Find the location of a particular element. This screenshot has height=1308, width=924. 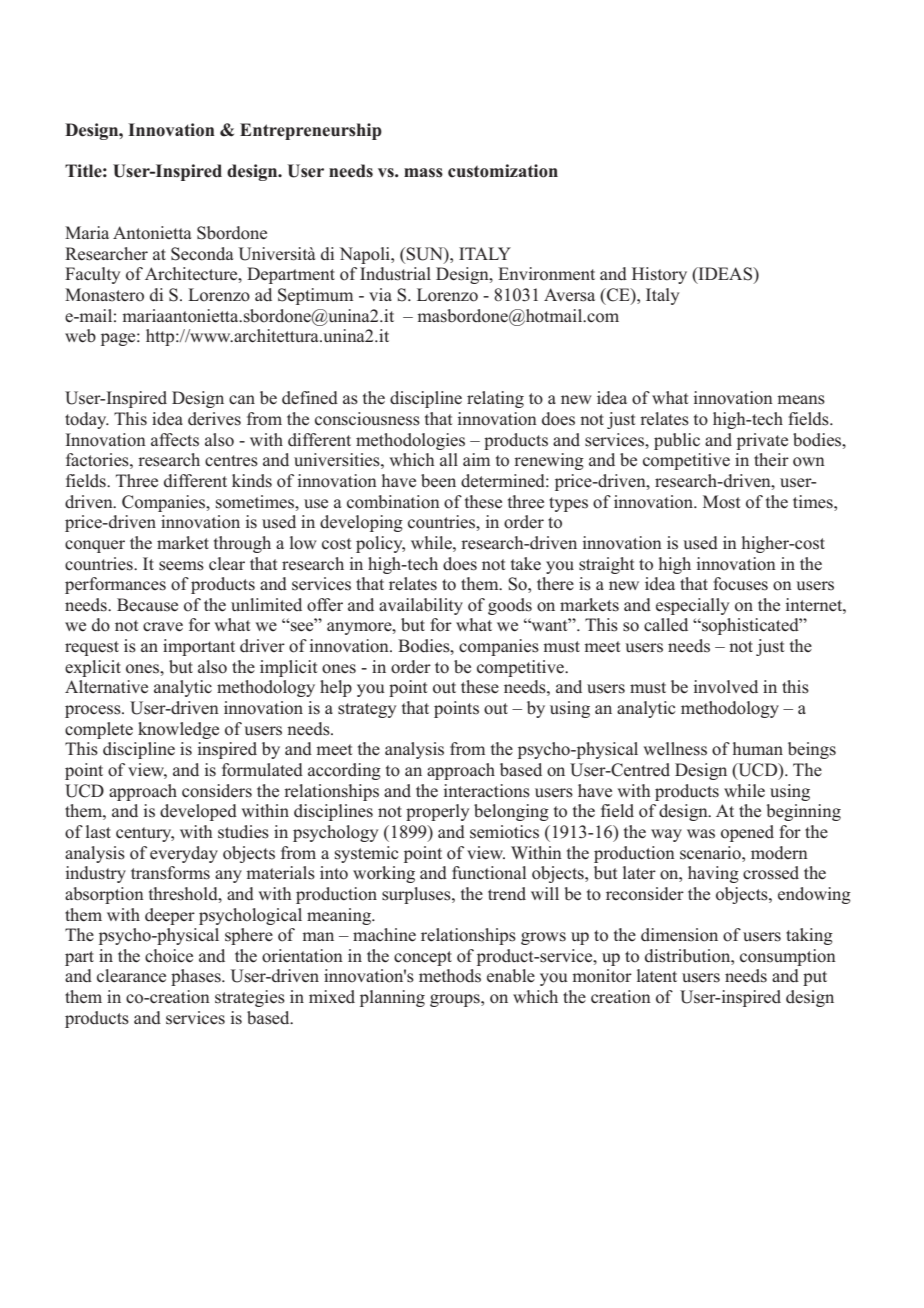

strategy is located at coordinates (367, 710).
